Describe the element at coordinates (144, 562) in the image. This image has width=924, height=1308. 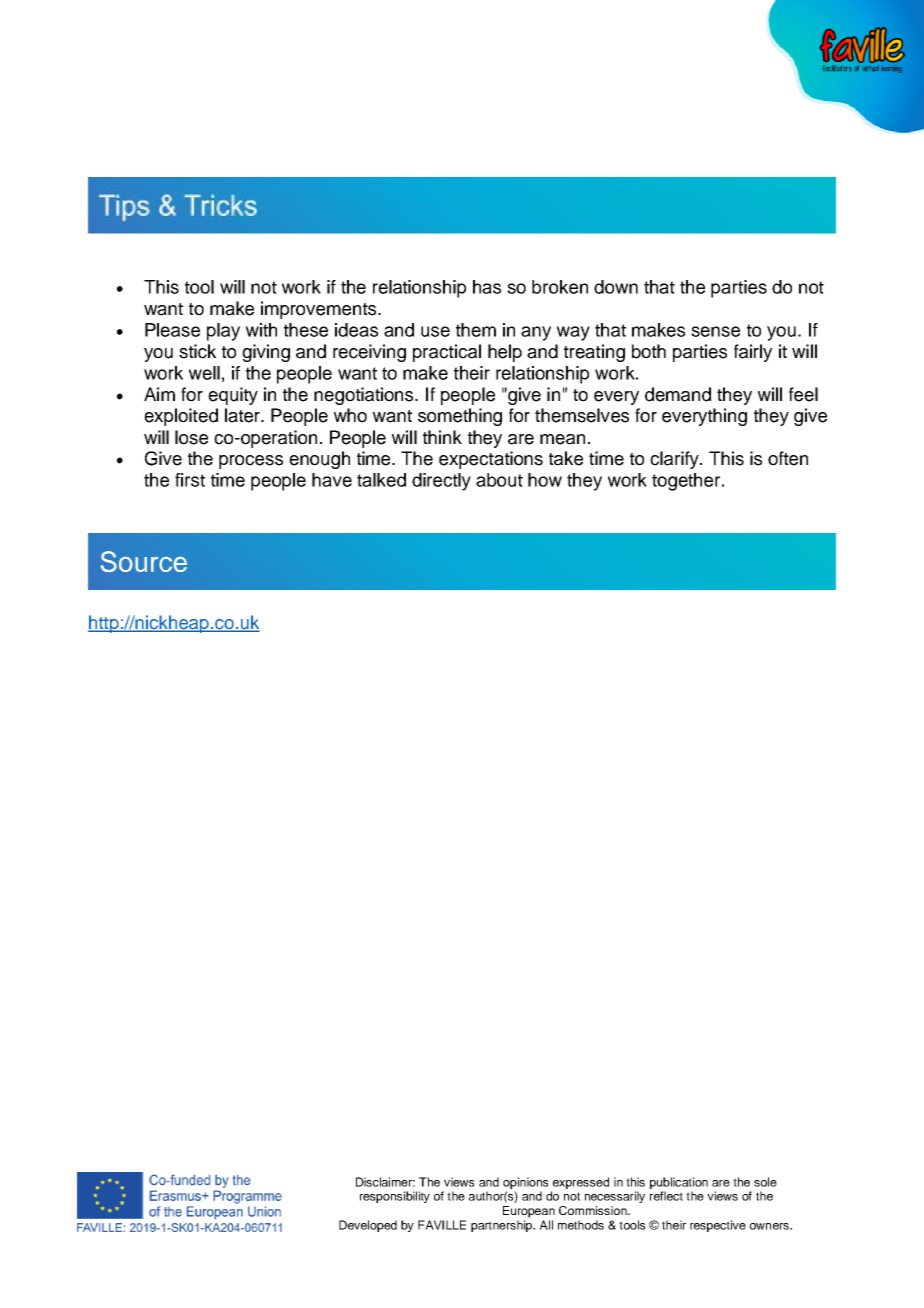
I see `Source` at that location.
